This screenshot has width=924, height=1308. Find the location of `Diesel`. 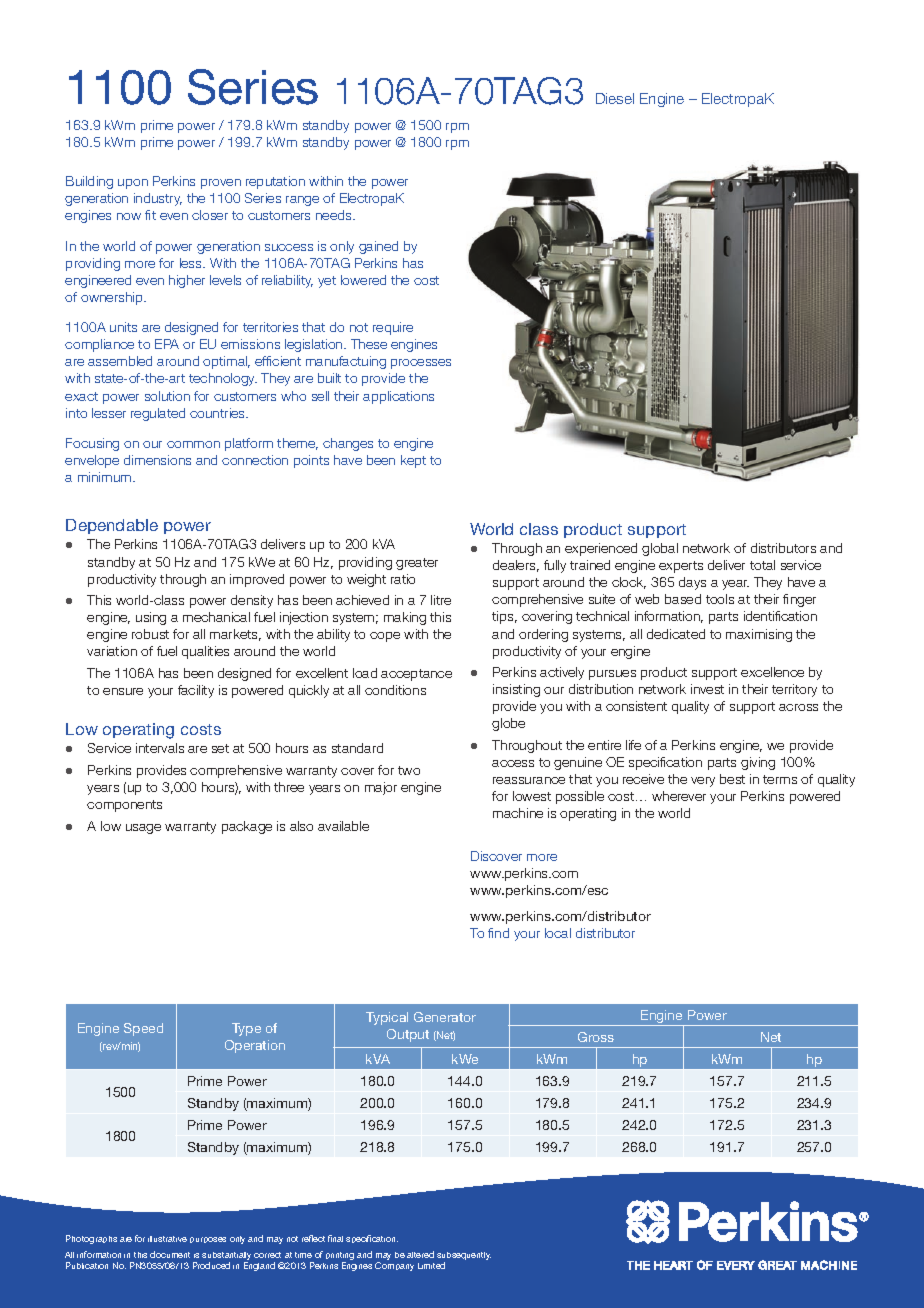

Diesel is located at coordinates (615, 98).
